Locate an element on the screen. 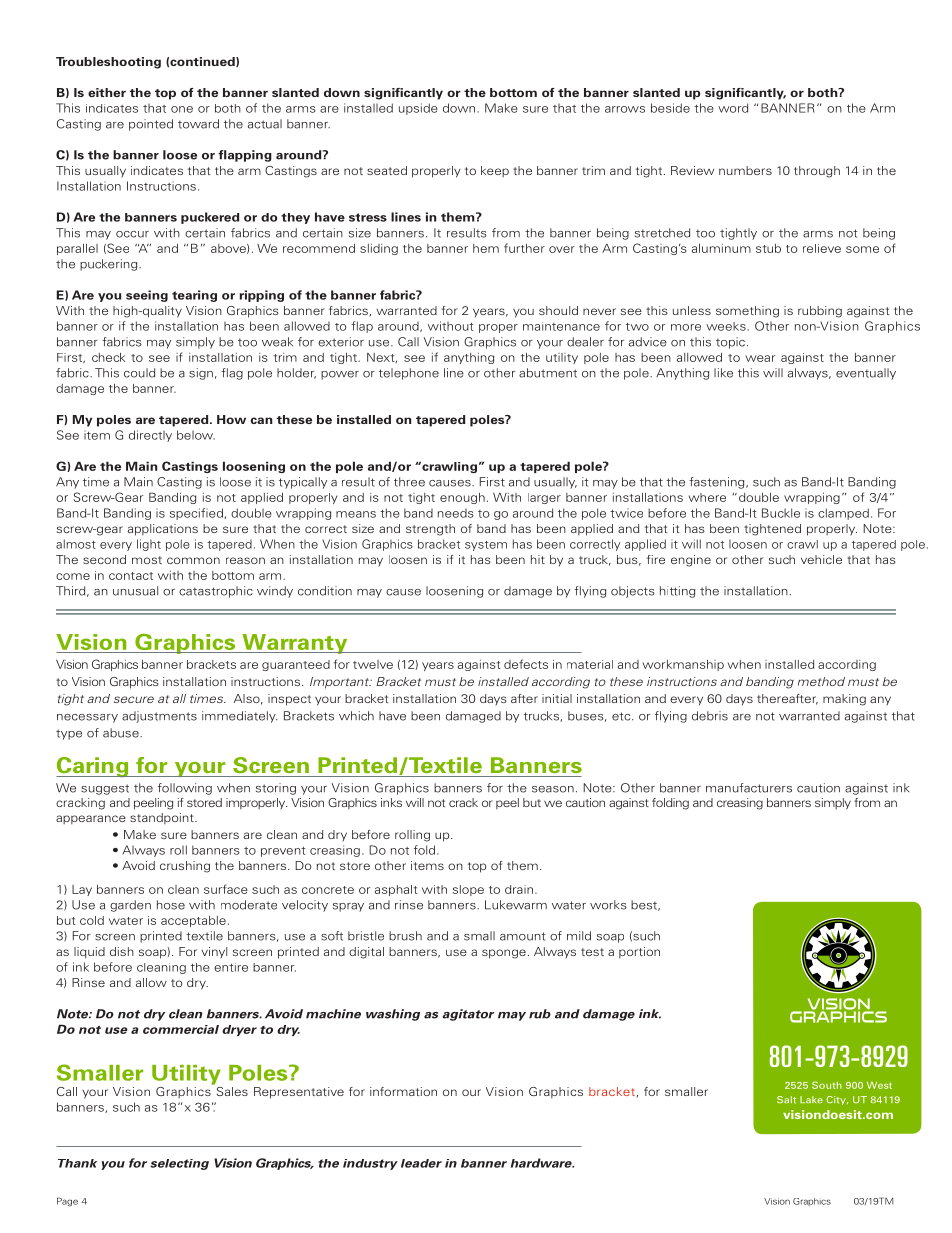  word is located at coordinates (733, 108).
